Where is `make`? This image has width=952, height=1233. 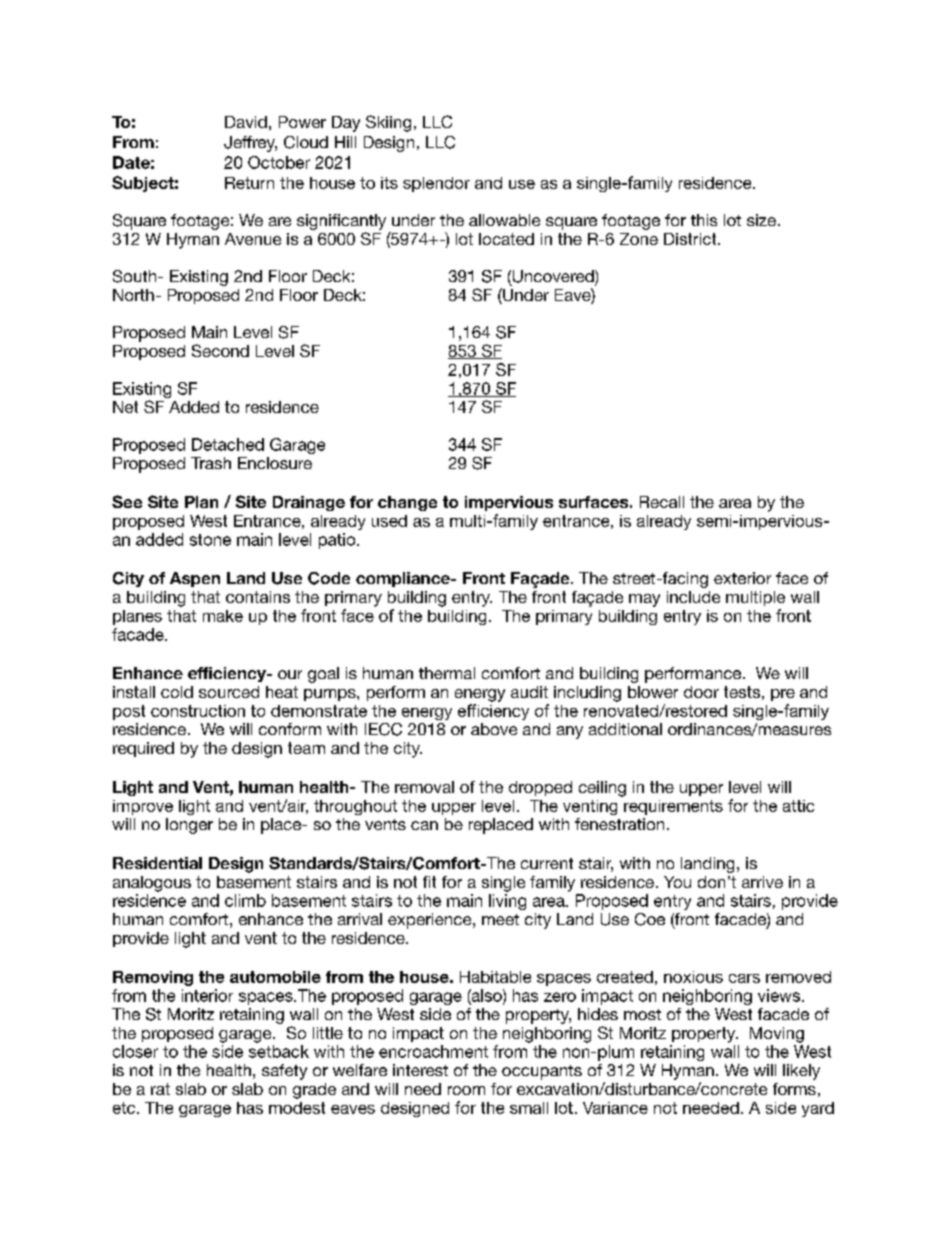 make is located at coordinates (223, 616).
